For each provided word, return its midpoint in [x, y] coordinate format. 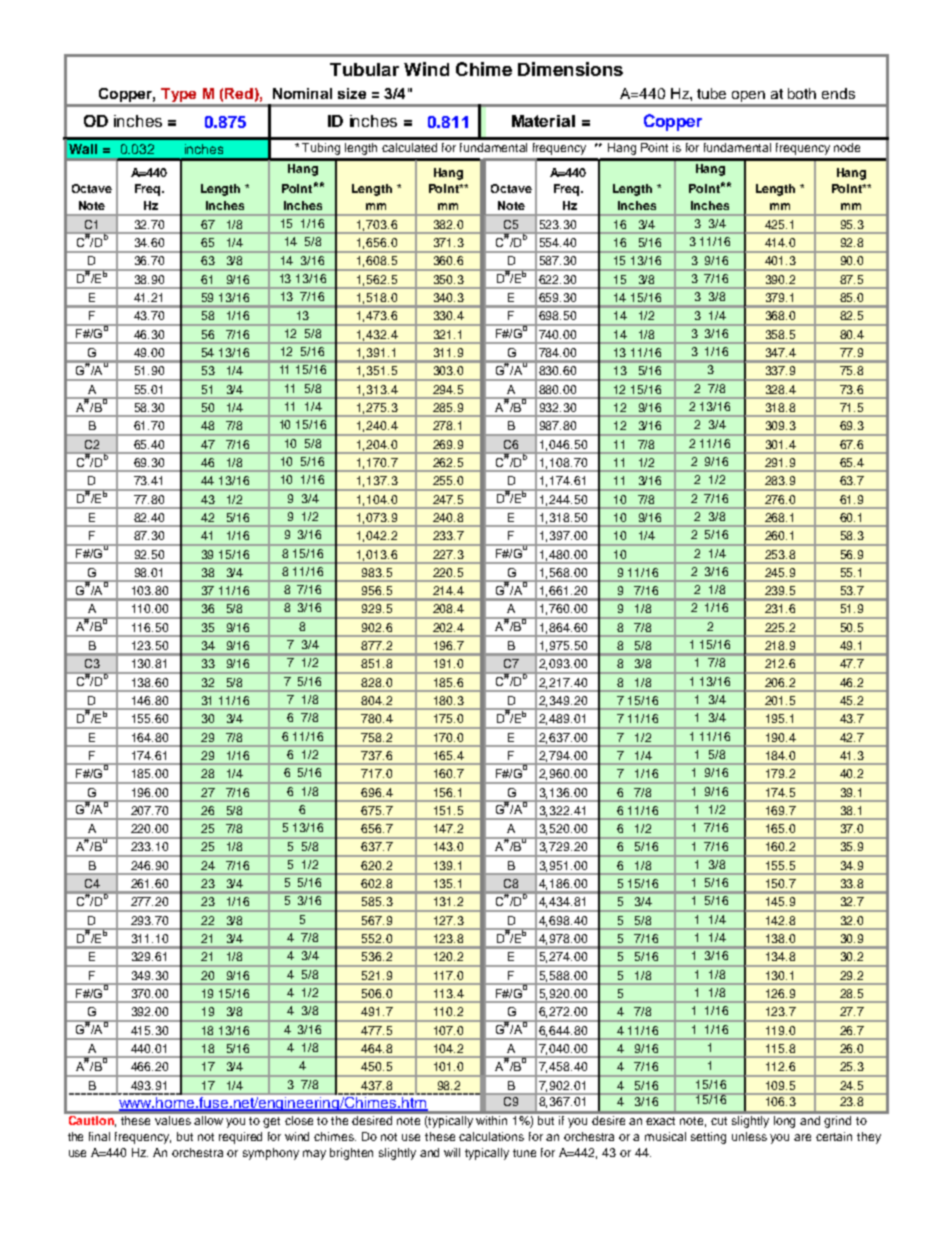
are [802, 1137]
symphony [271, 1154]
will [452, 1152]
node [847, 147]
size [352, 93]
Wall [83, 149]
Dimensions [570, 69]
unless [749, 1136]
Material [543, 121]
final [99, 1136]
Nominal [302, 93]
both [802, 93]
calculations [491, 1136]
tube [711, 93]
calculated [409, 147]
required [240, 1138]
